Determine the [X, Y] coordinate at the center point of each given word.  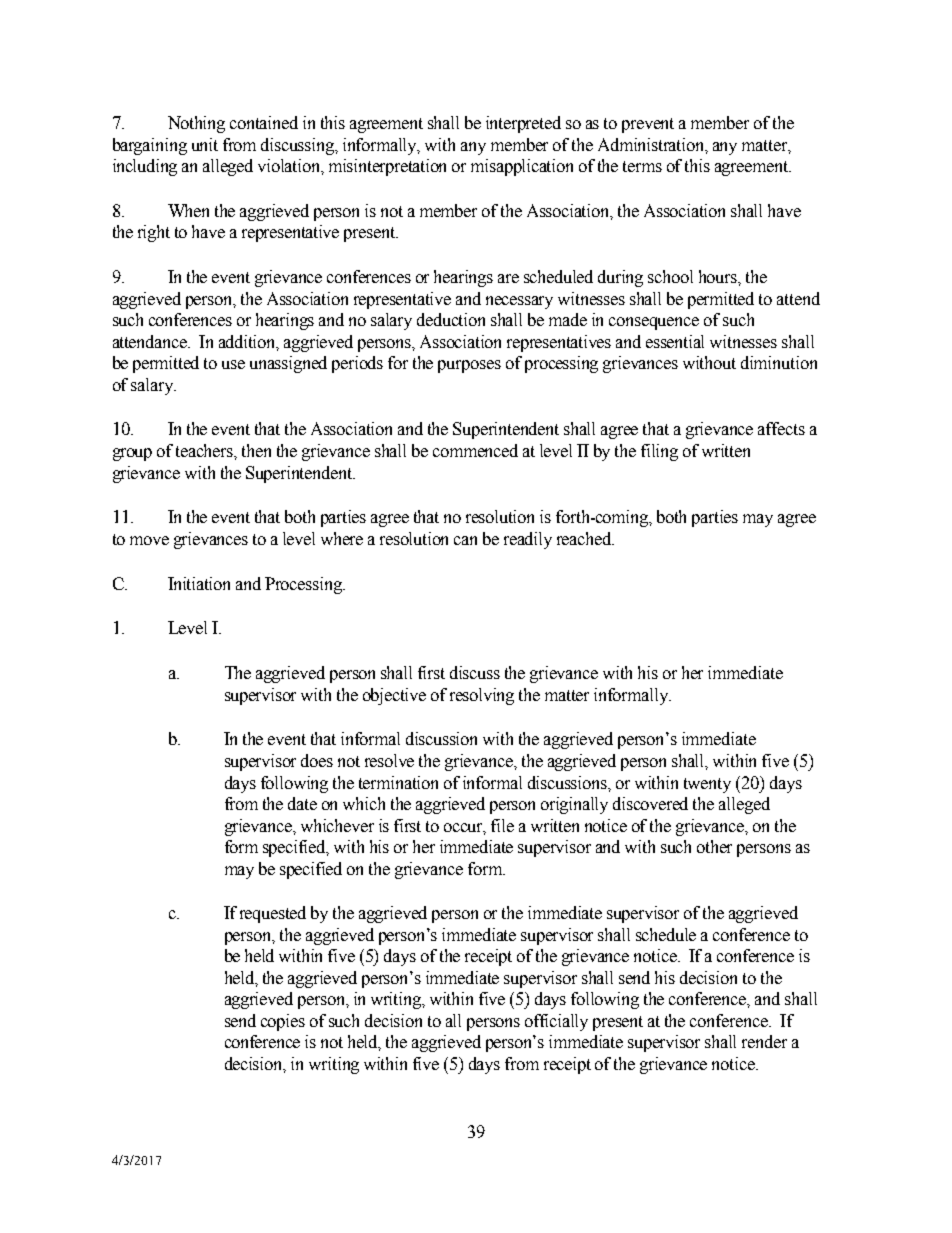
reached [585, 538]
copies [283, 1022]
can [465, 540]
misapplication [522, 167]
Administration [652, 145]
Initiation [199, 583]
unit [205, 144]
